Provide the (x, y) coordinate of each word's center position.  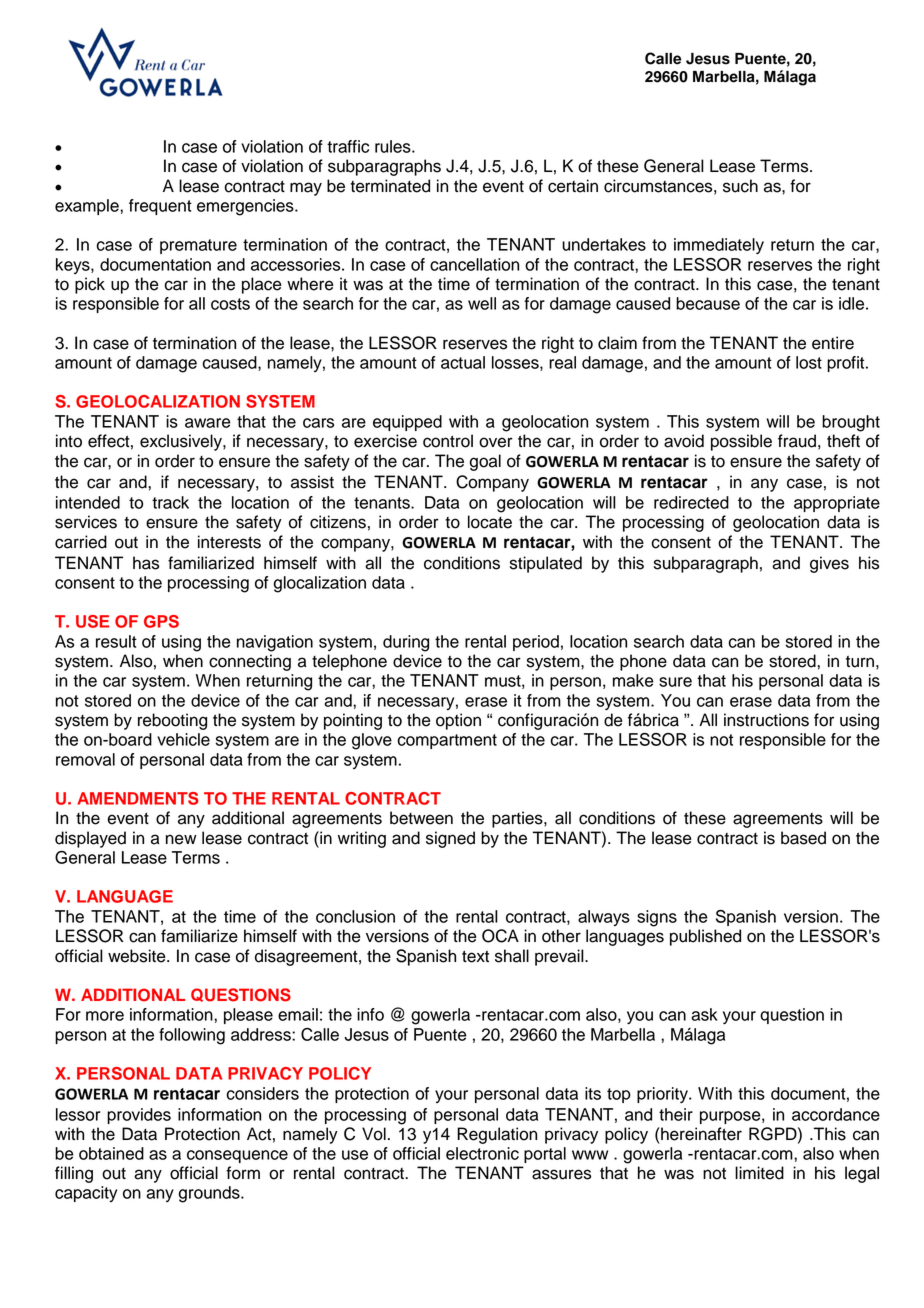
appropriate (837, 504)
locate (490, 522)
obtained (111, 1153)
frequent (160, 207)
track (170, 502)
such (740, 186)
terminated (390, 186)
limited (759, 1173)
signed (450, 839)
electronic (482, 1153)
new (181, 839)
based (803, 838)
